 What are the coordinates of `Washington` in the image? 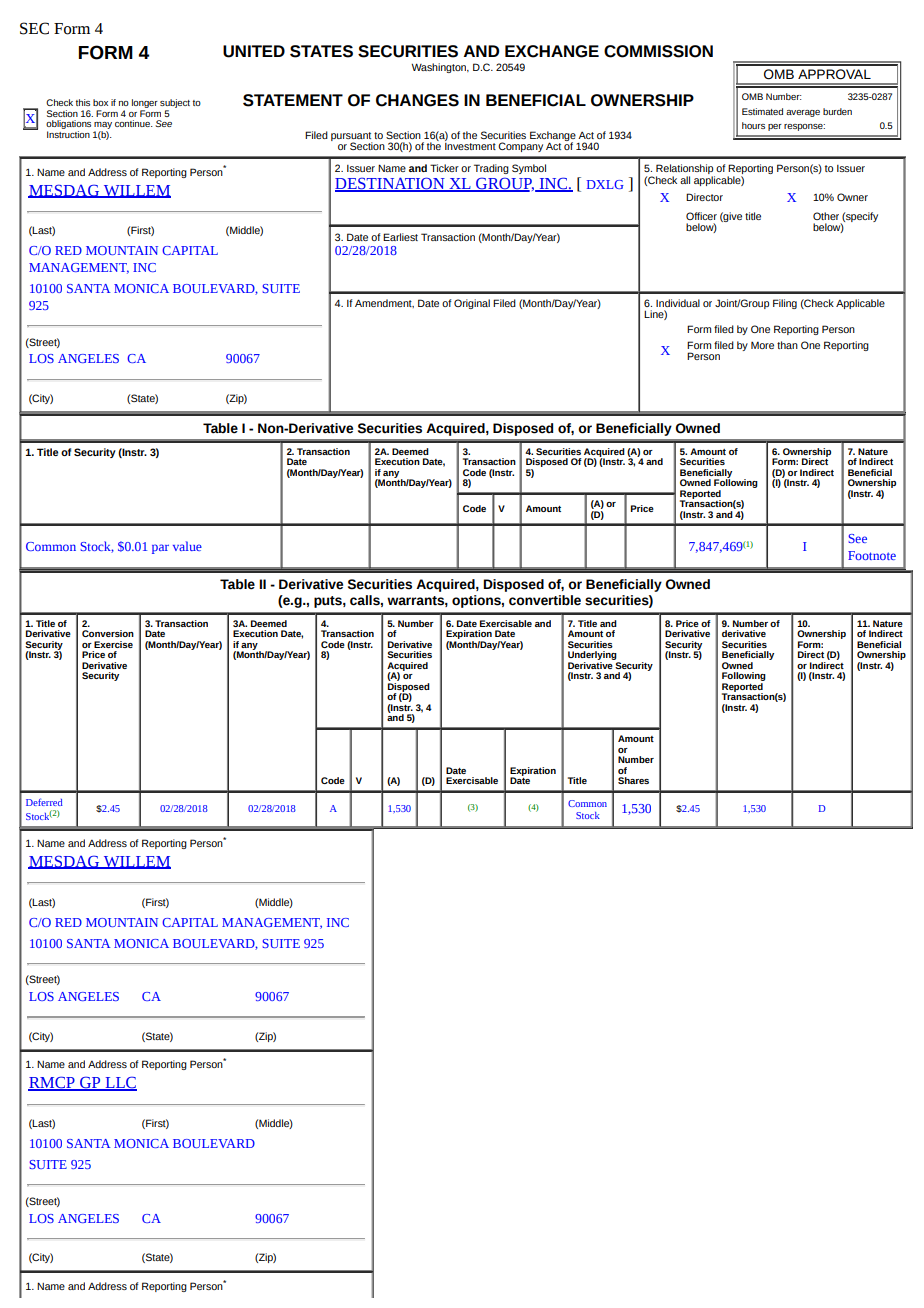 It's located at (439, 68).
